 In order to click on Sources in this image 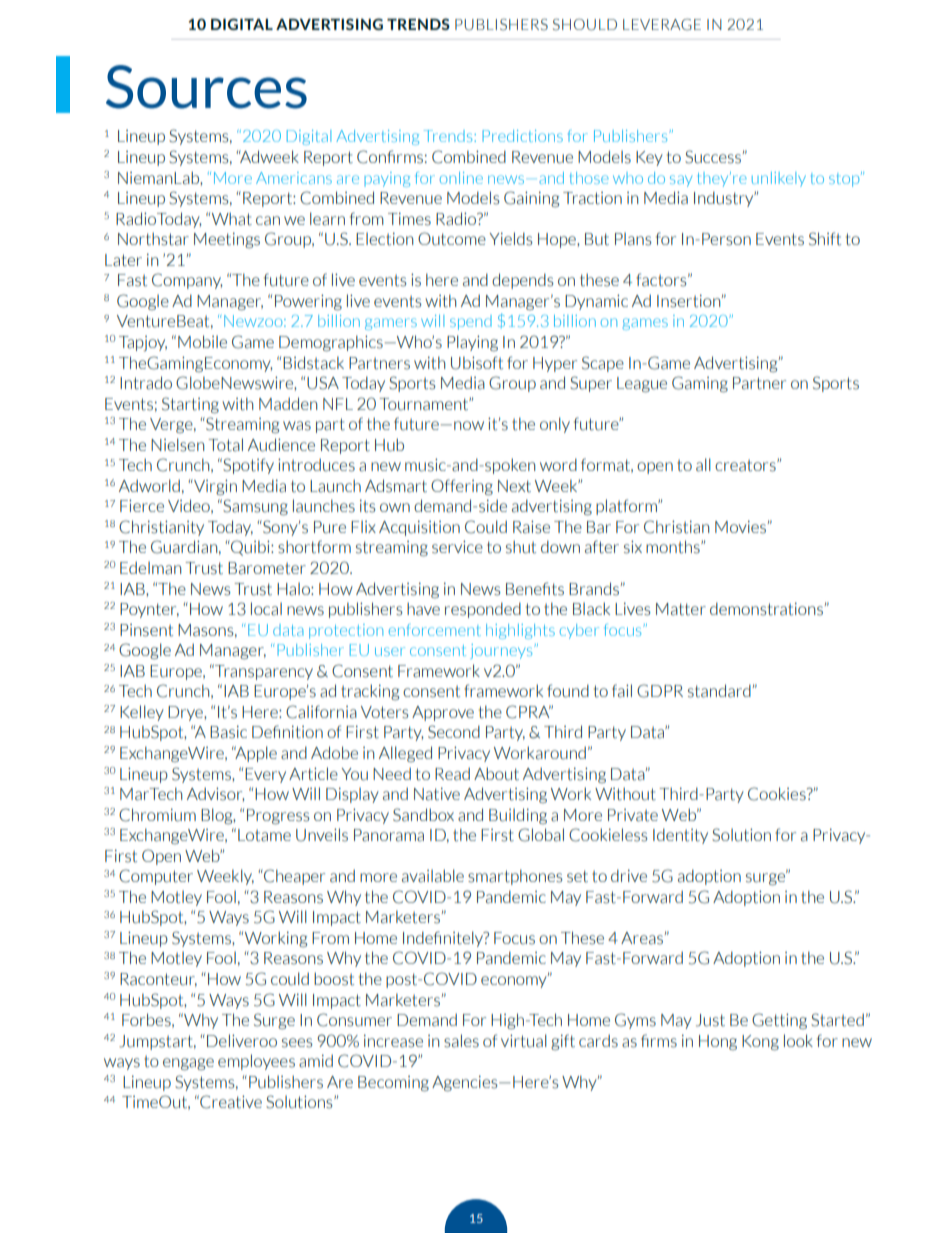, I will do `click(206, 87)`.
